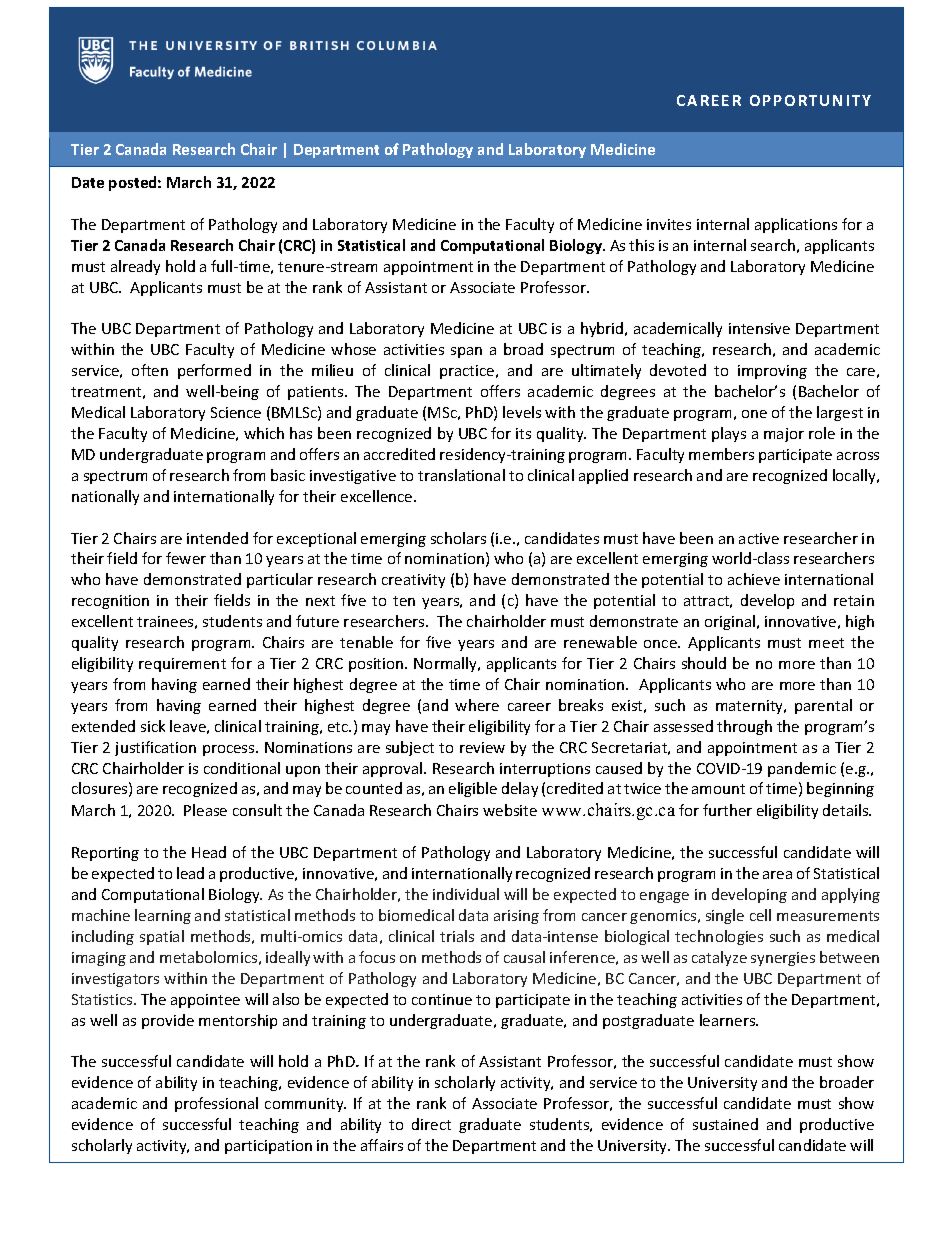 This page has height=1233, width=952. I want to click on intensive, so click(759, 328).
